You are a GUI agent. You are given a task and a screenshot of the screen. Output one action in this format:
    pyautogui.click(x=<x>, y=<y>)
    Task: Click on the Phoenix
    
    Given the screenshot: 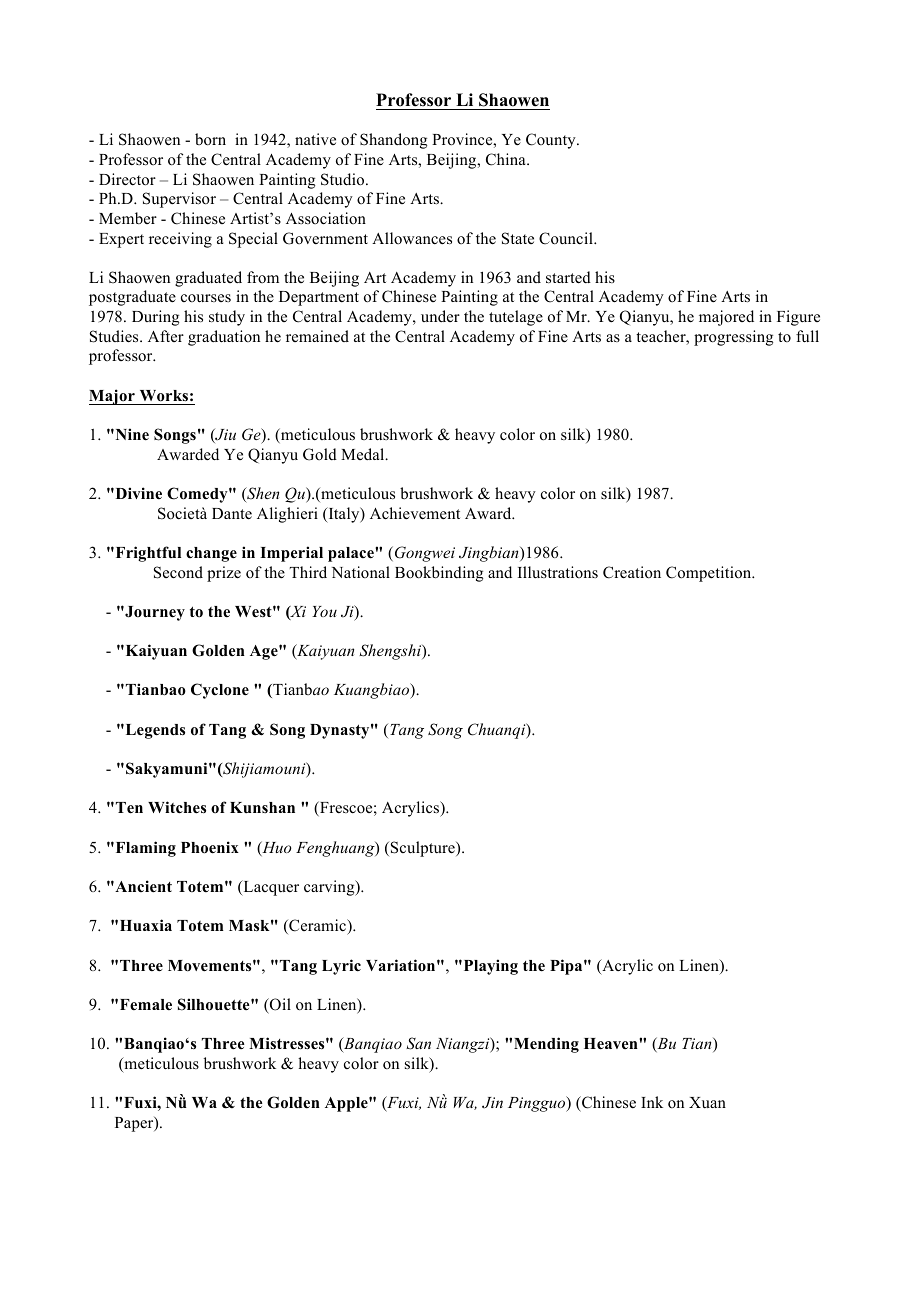 What is the action you would take?
    pyautogui.click(x=210, y=847)
